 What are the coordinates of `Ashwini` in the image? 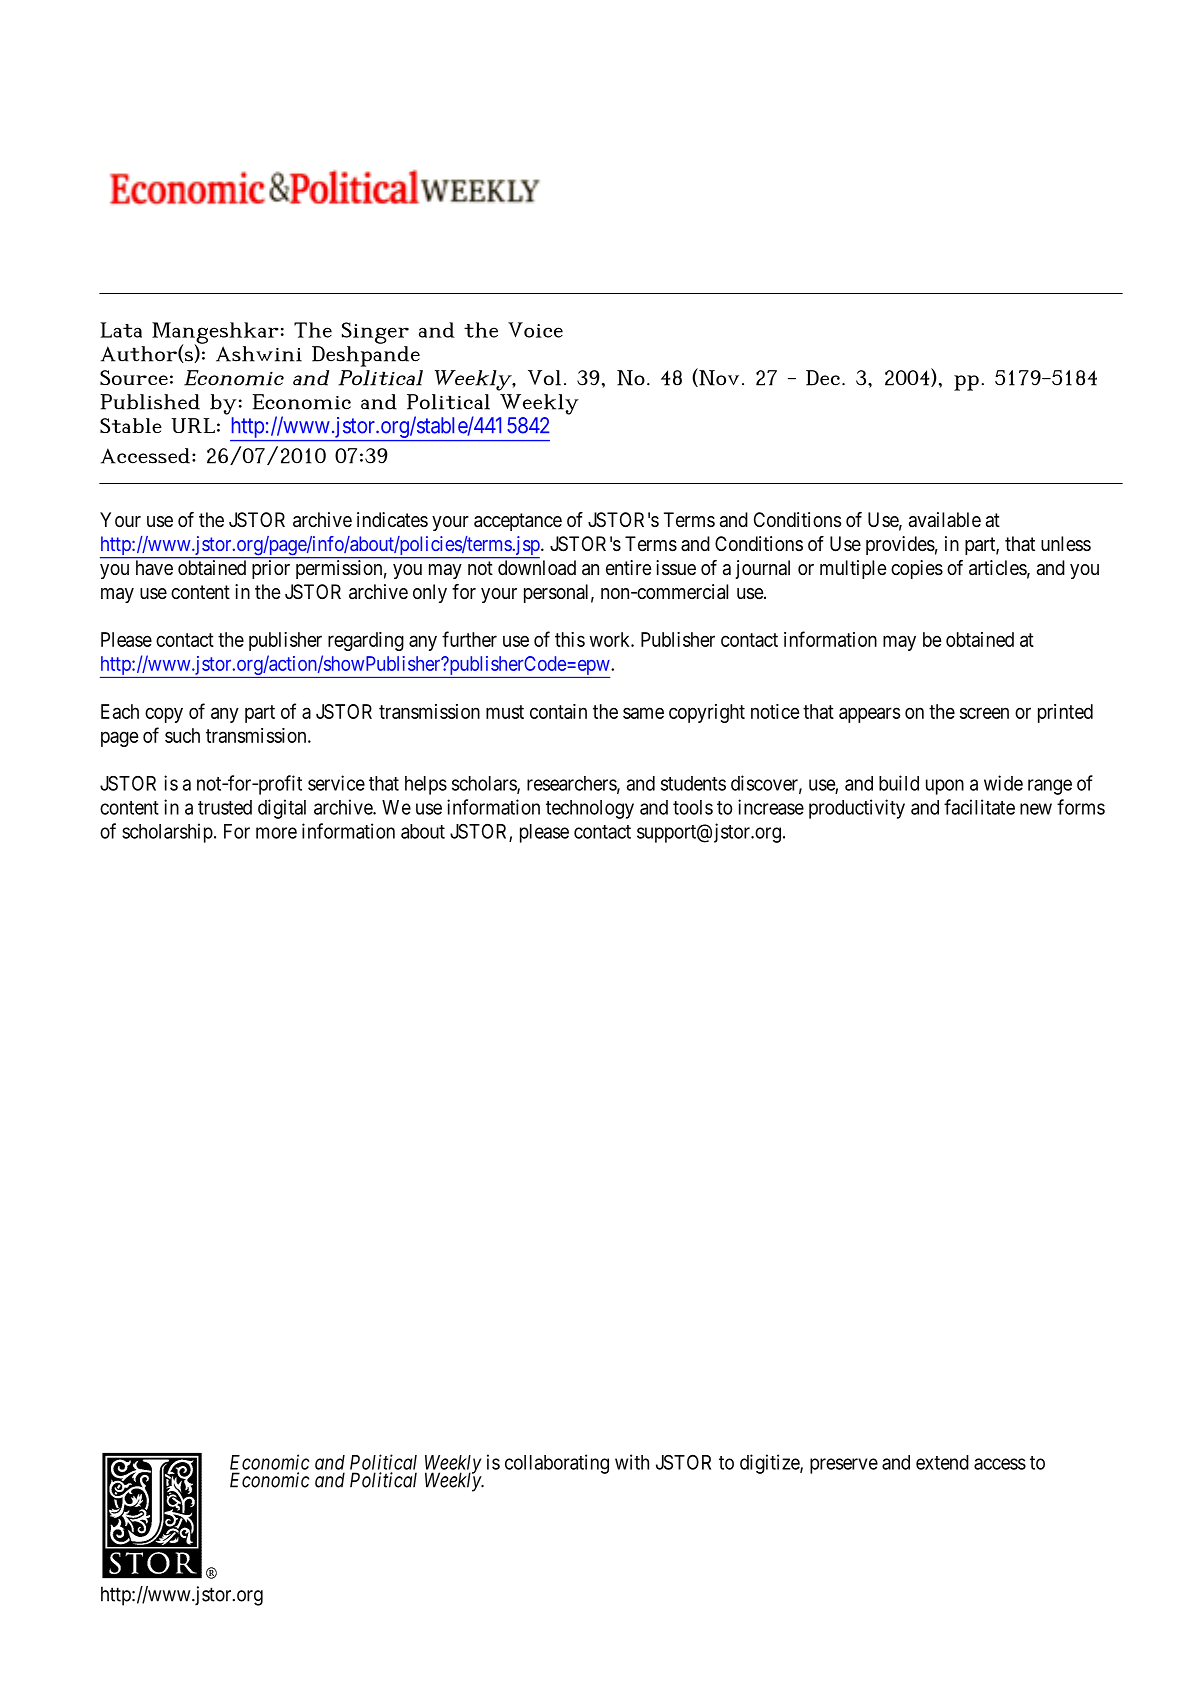 It's located at (259, 354).
